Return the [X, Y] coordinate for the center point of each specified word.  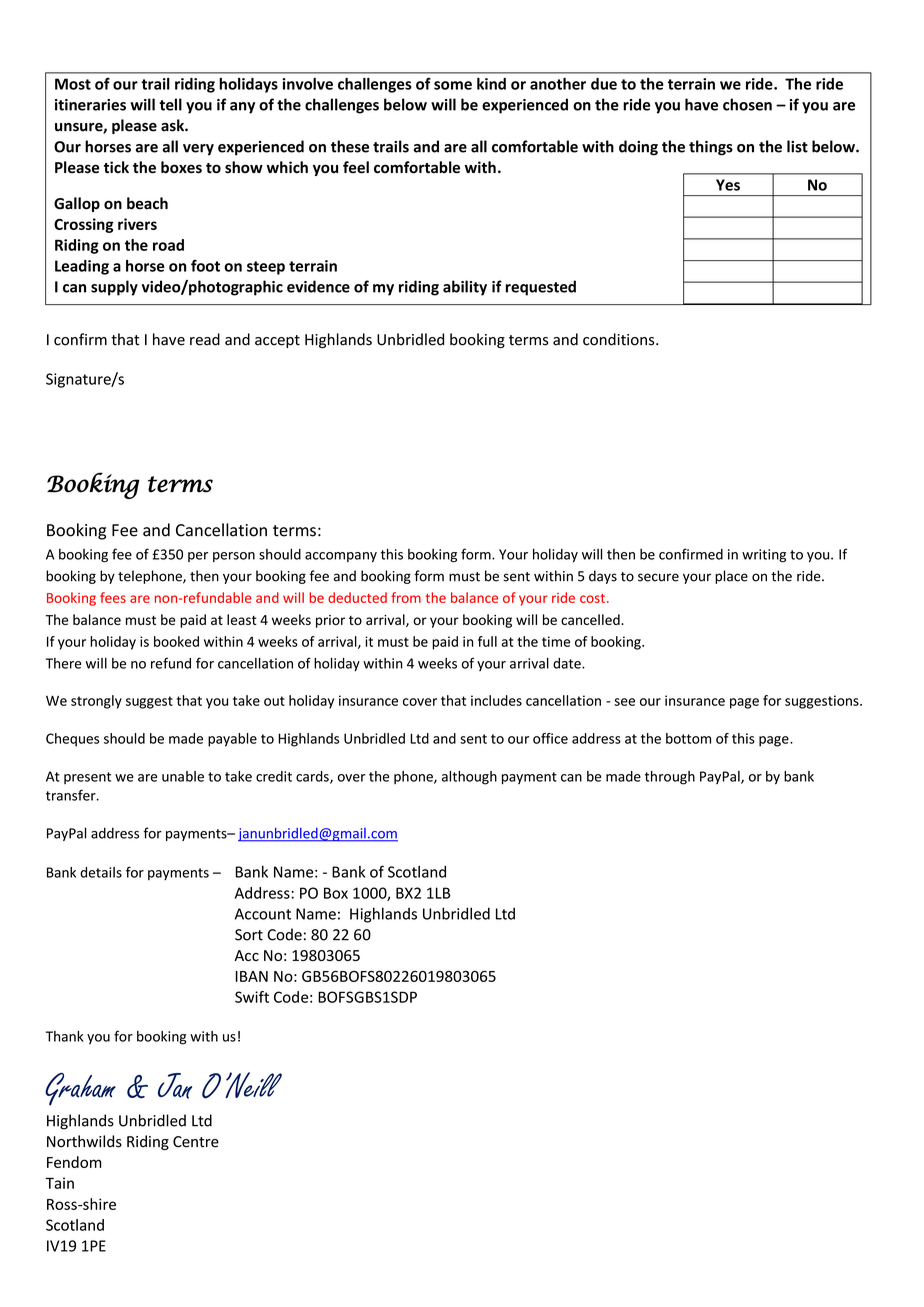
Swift [252, 997]
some [453, 85]
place [731, 577]
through [670, 778]
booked [176, 641]
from [406, 597]
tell [170, 104]
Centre [196, 1142]
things [711, 148]
